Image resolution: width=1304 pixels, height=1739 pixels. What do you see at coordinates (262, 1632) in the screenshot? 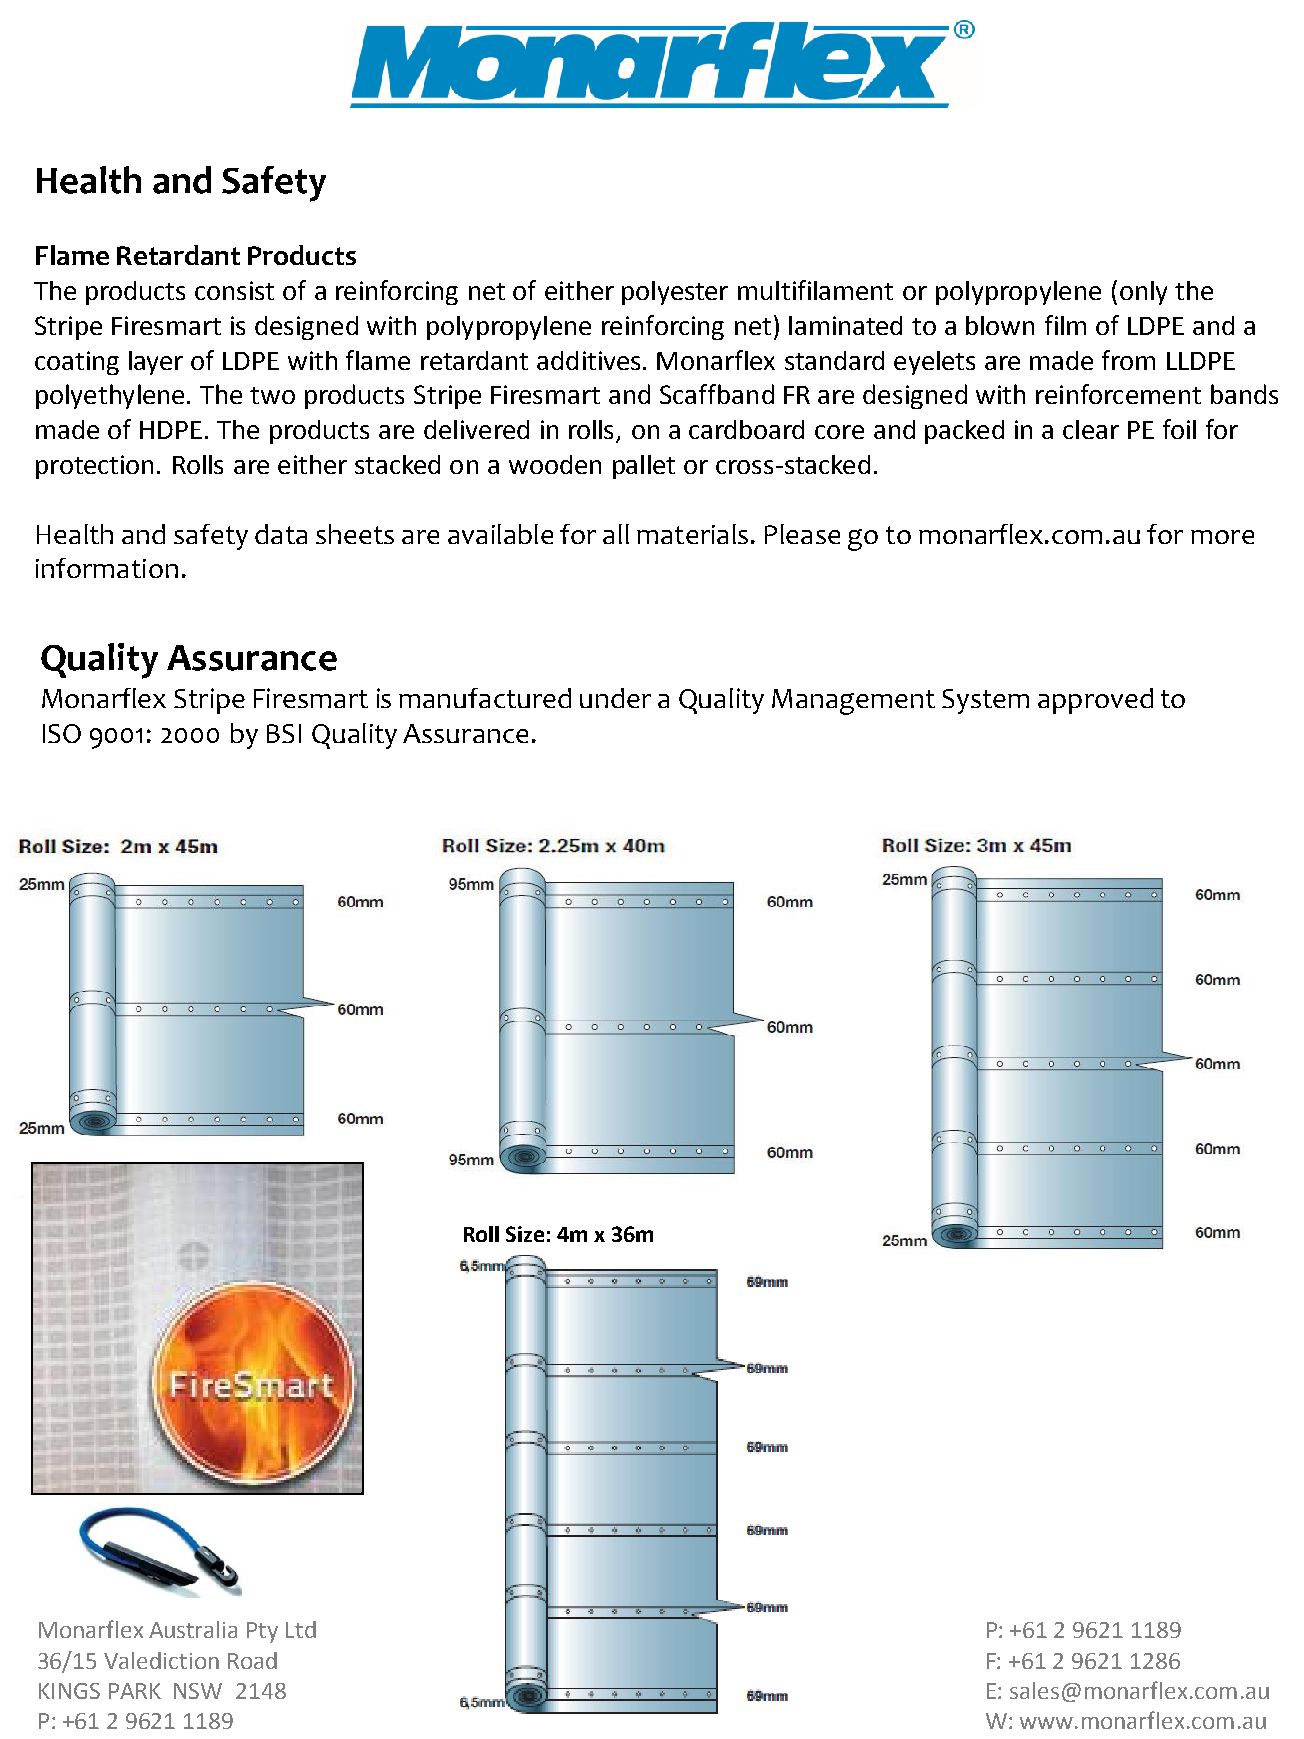
I see `Pty` at bounding box center [262, 1632].
